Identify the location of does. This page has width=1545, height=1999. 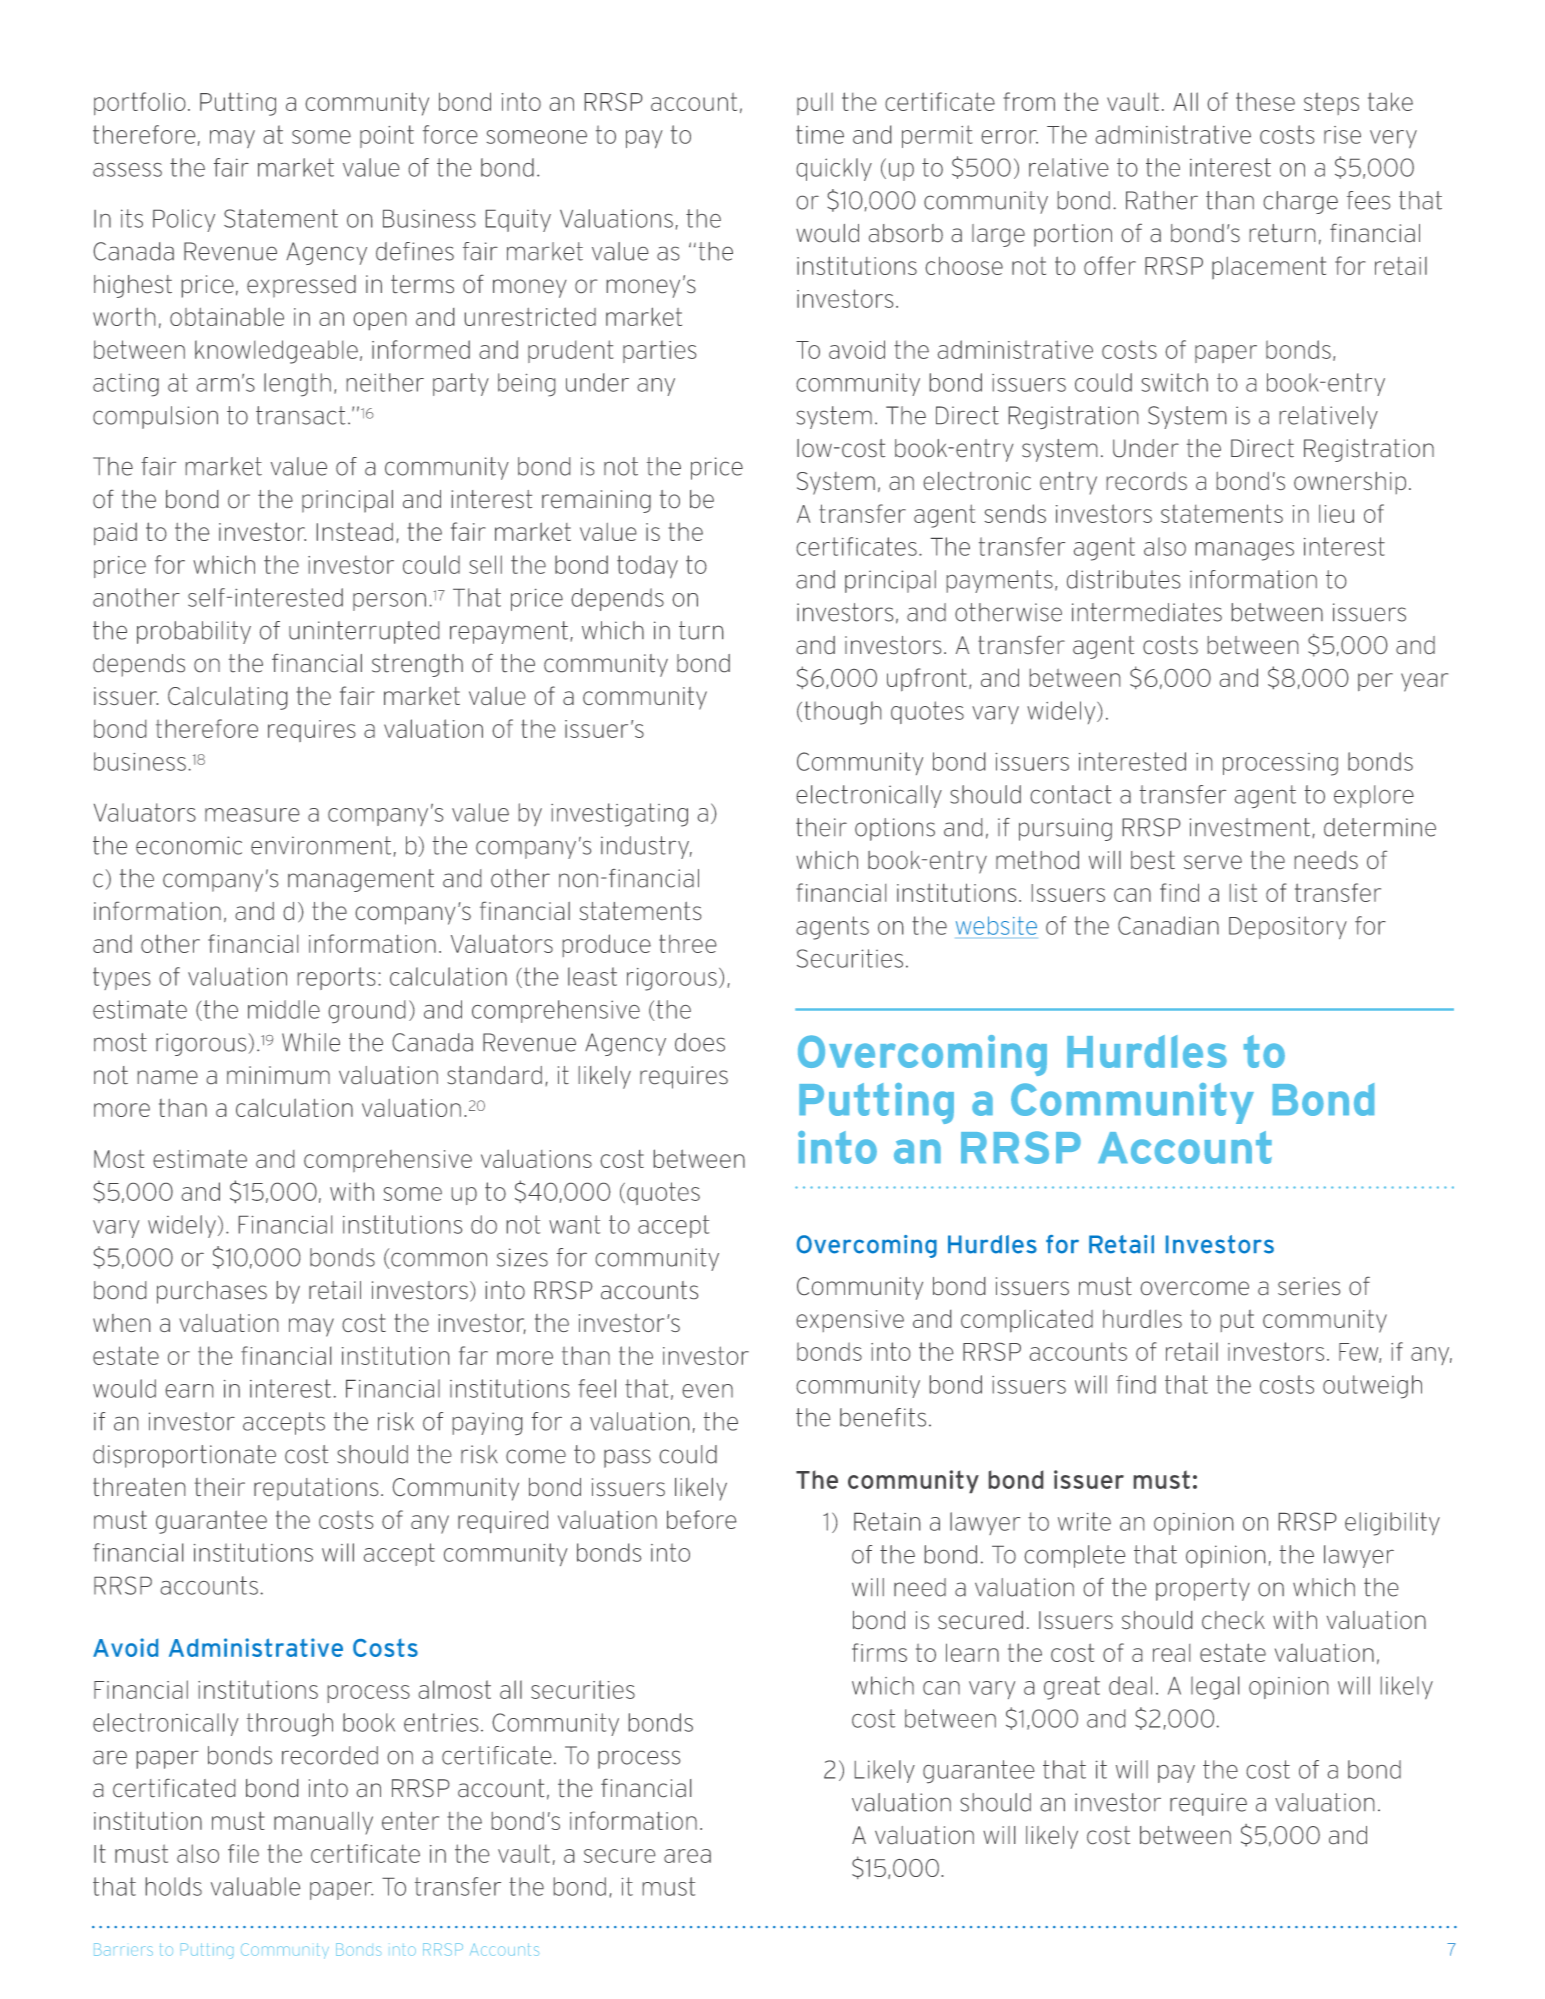
(700, 1042).
